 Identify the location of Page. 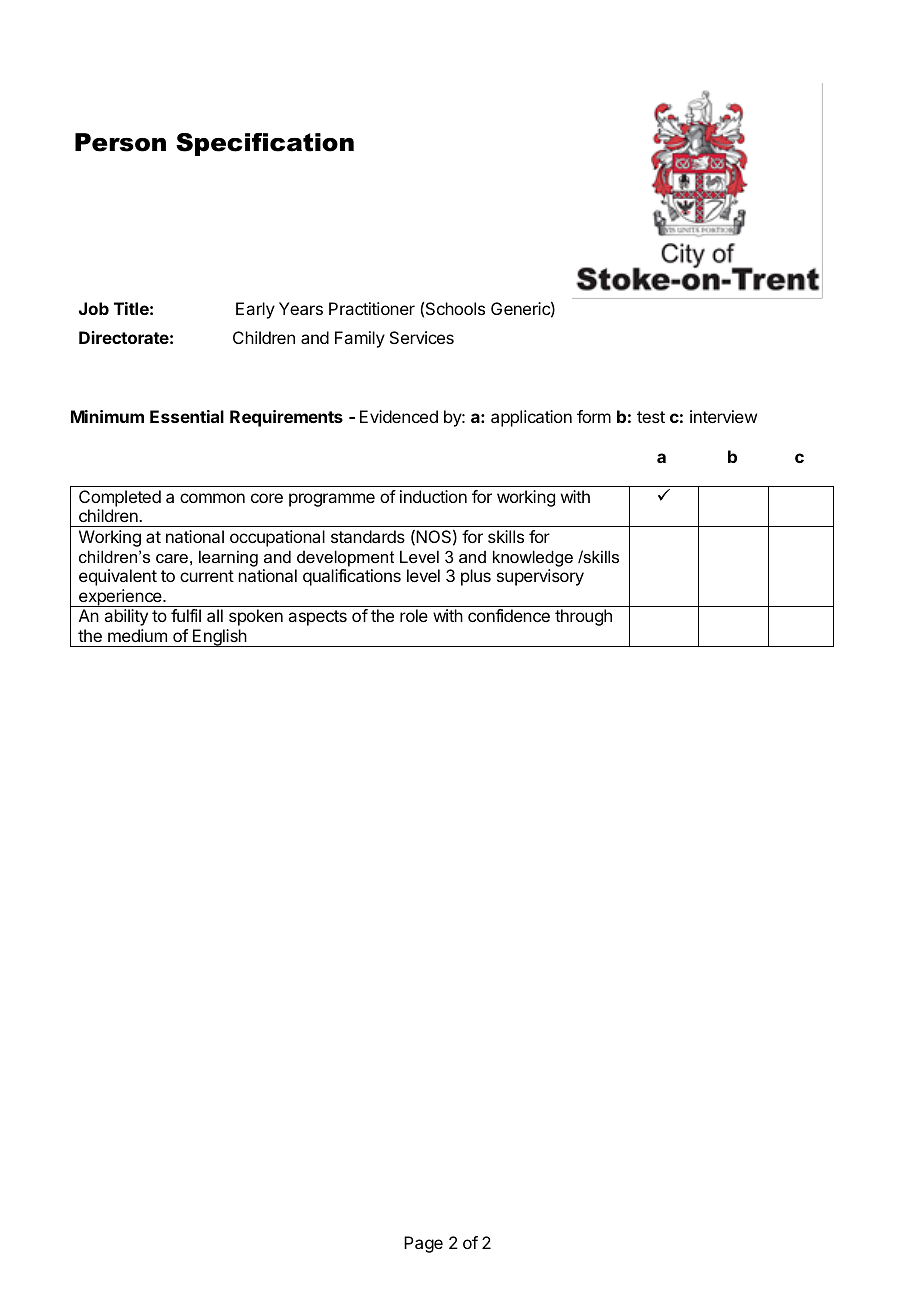
(423, 1244).
